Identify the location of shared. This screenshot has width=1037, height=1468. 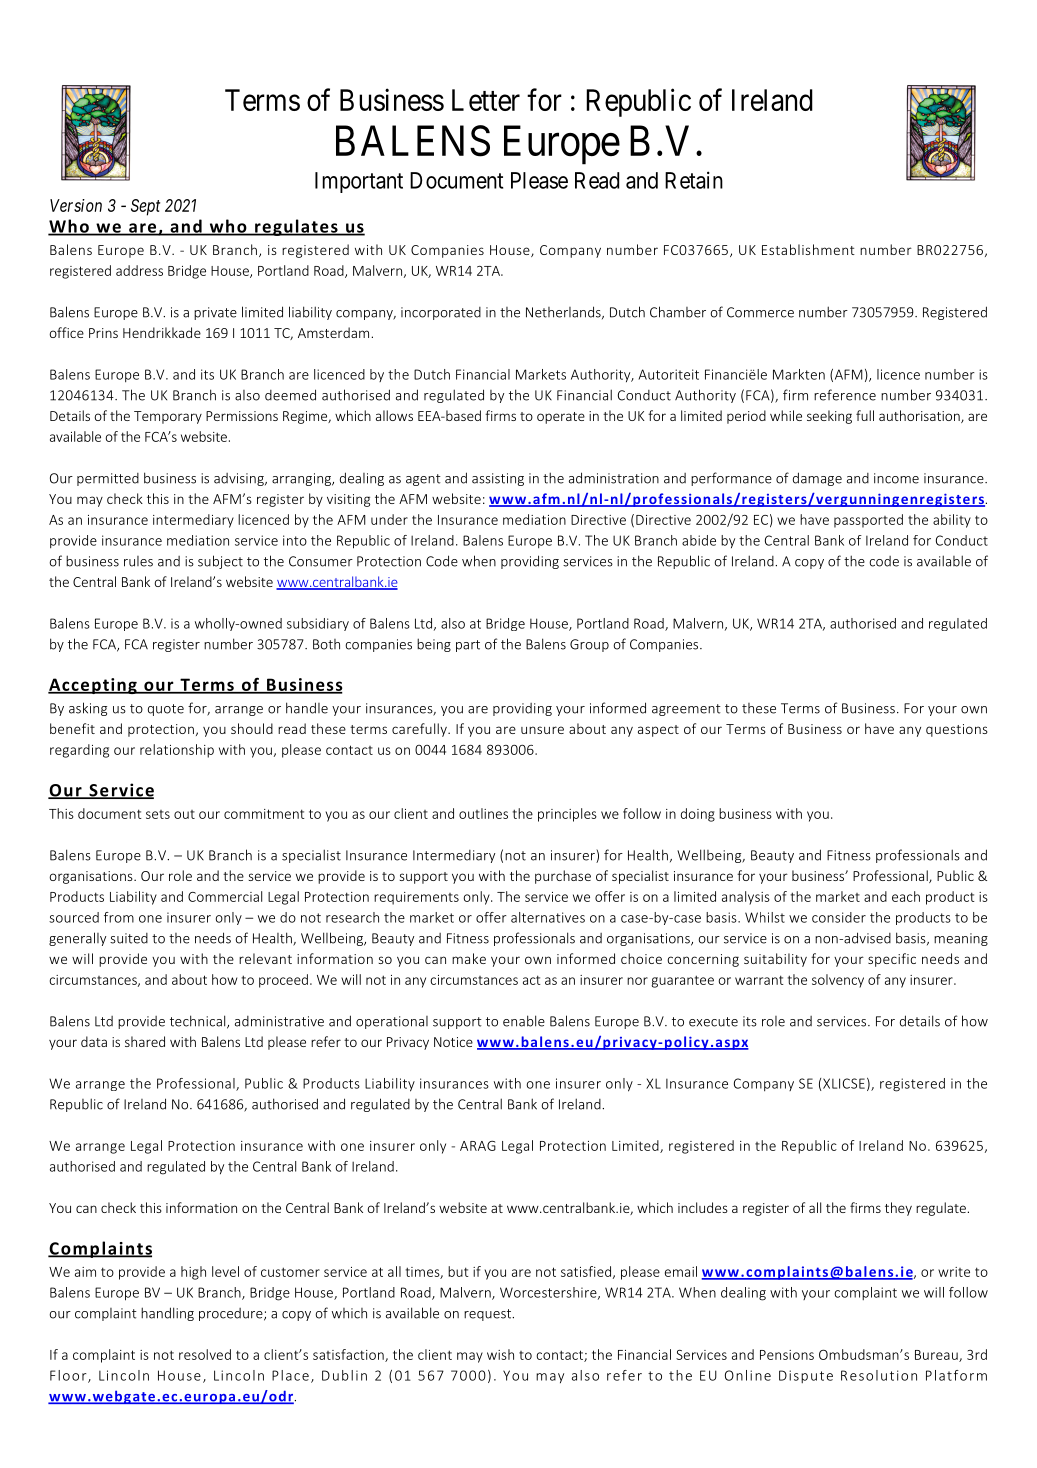
(145, 1041).
